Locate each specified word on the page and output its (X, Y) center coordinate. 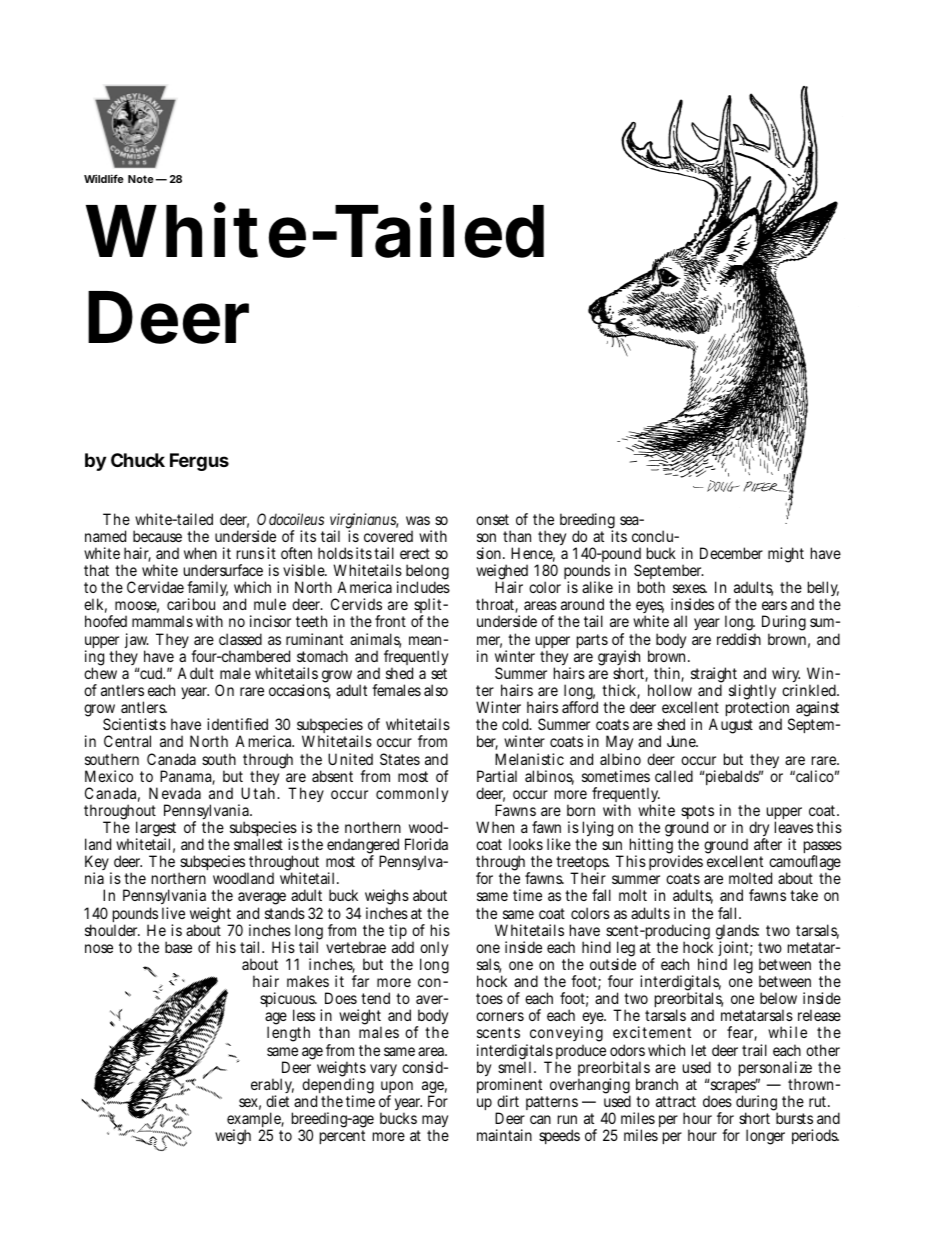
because (157, 536)
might (786, 555)
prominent (512, 1087)
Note (141, 179)
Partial (497, 776)
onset (492, 519)
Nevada (175, 793)
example (255, 1121)
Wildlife (104, 178)
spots (697, 814)
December (731, 553)
